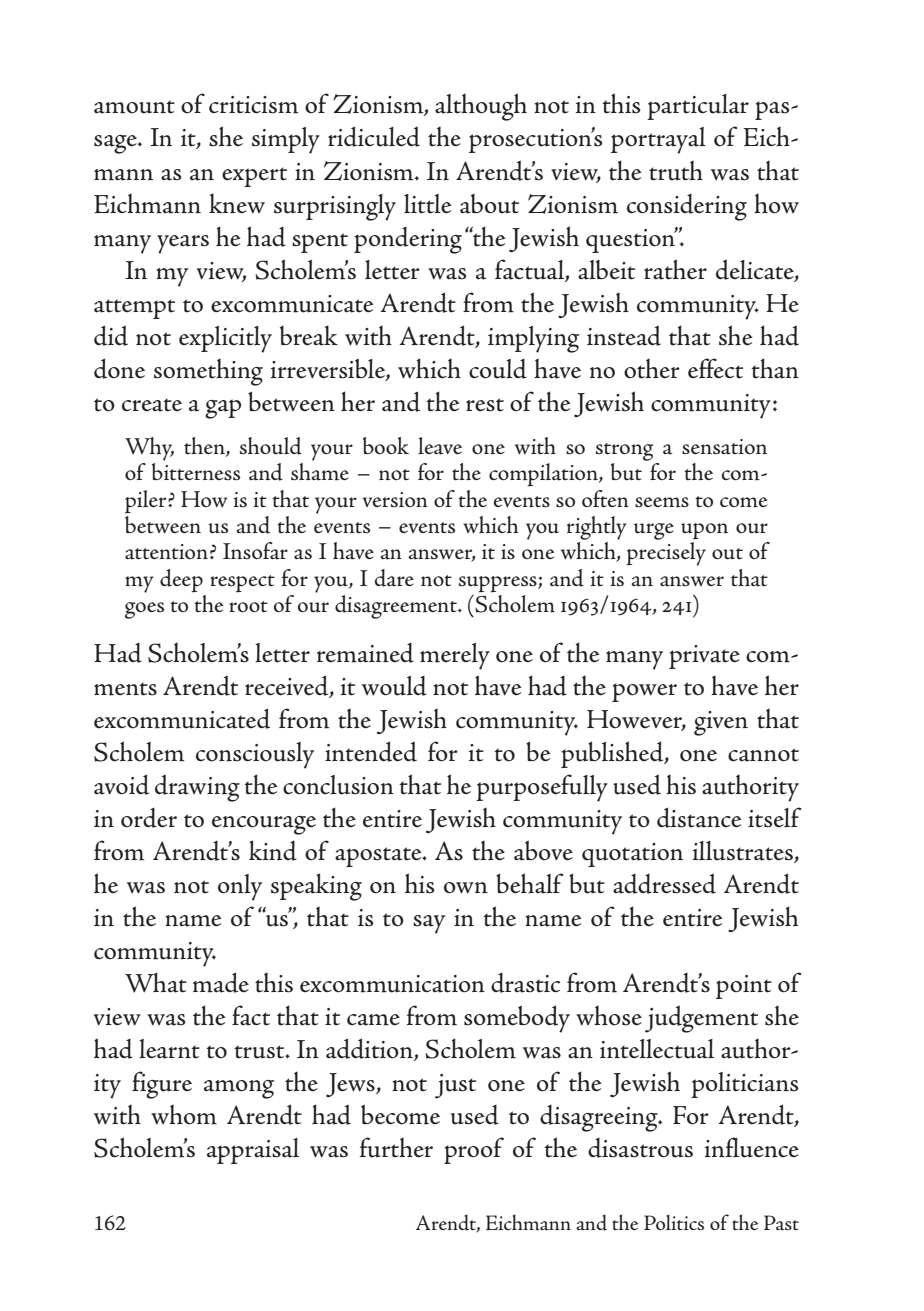 The height and width of the document is (1311, 924). Describe the element at coordinates (134, 107) in the document. I see `amount` at that location.
